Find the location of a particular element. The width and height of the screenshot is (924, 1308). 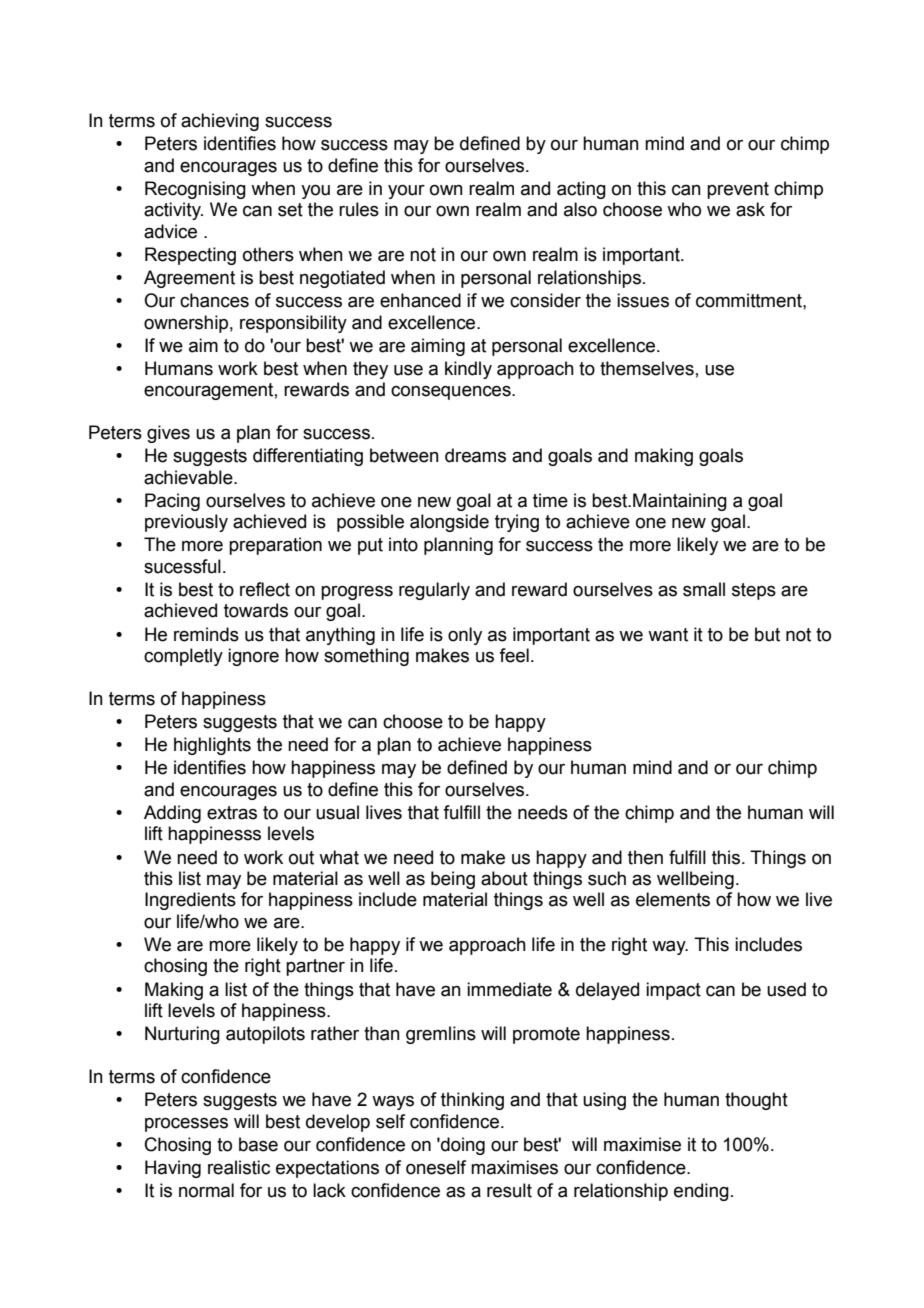

achieving is located at coordinates (220, 122).
